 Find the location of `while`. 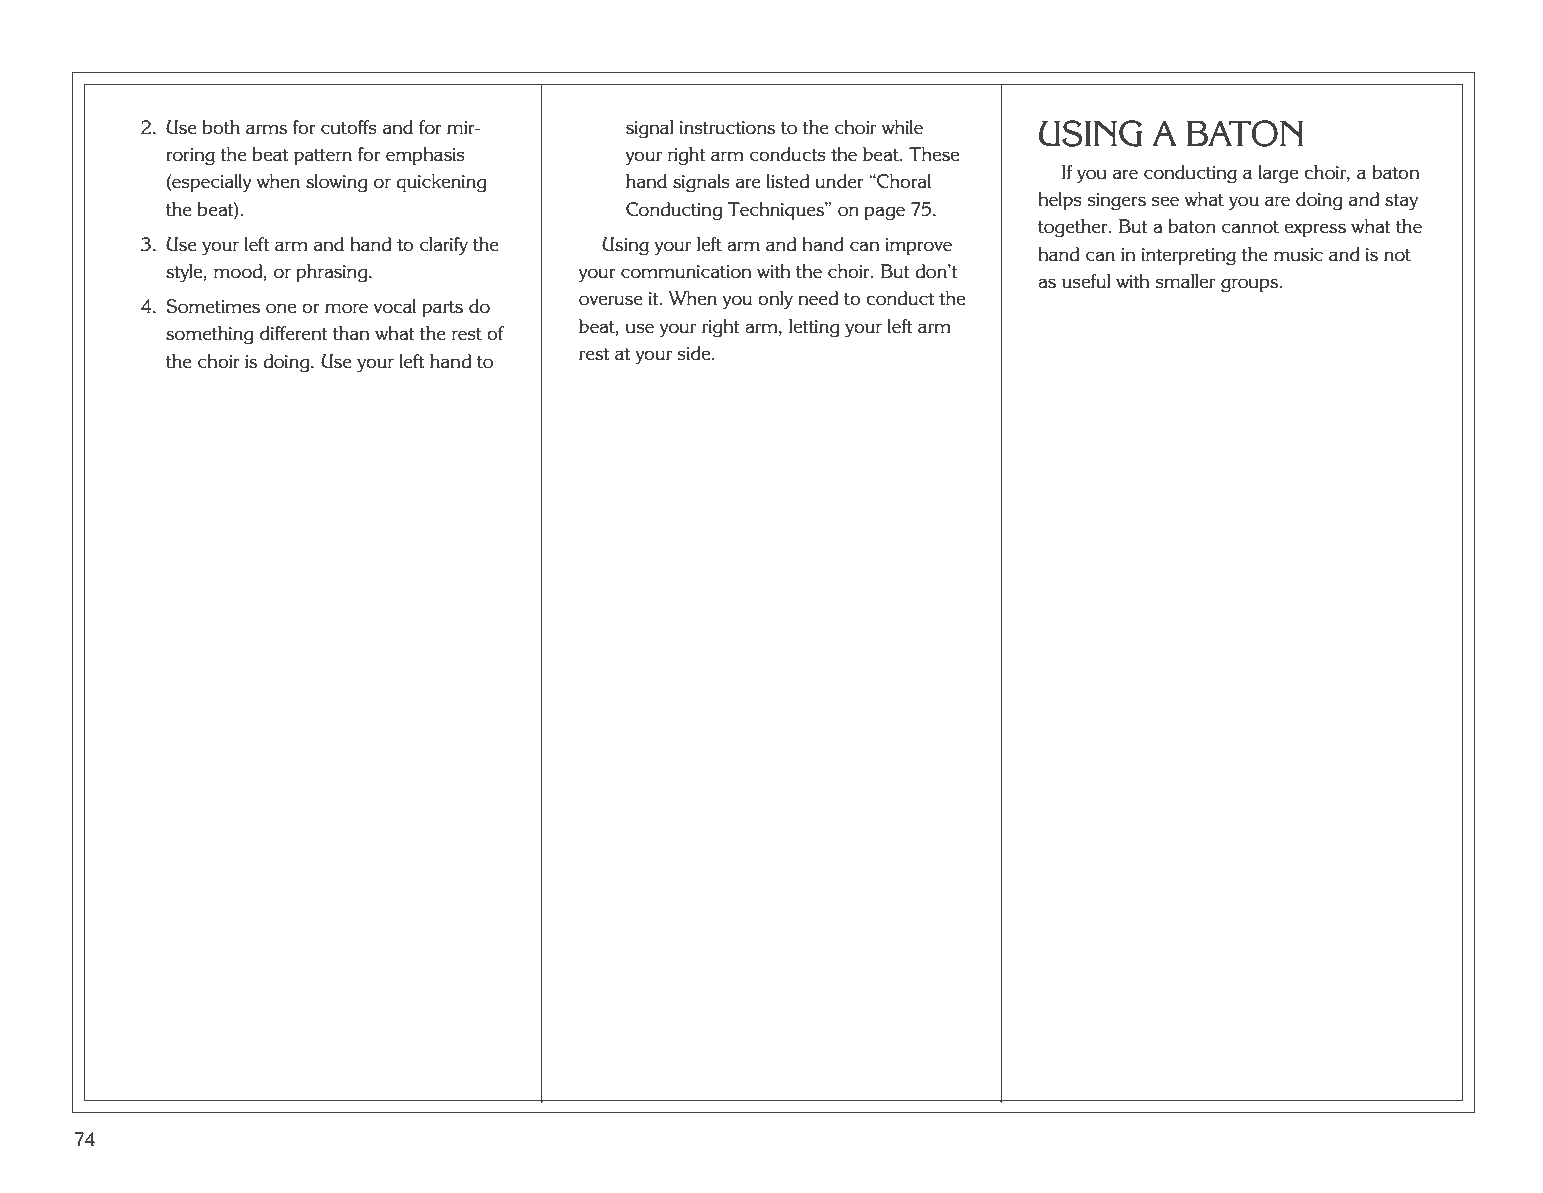

while is located at coordinates (902, 127).
